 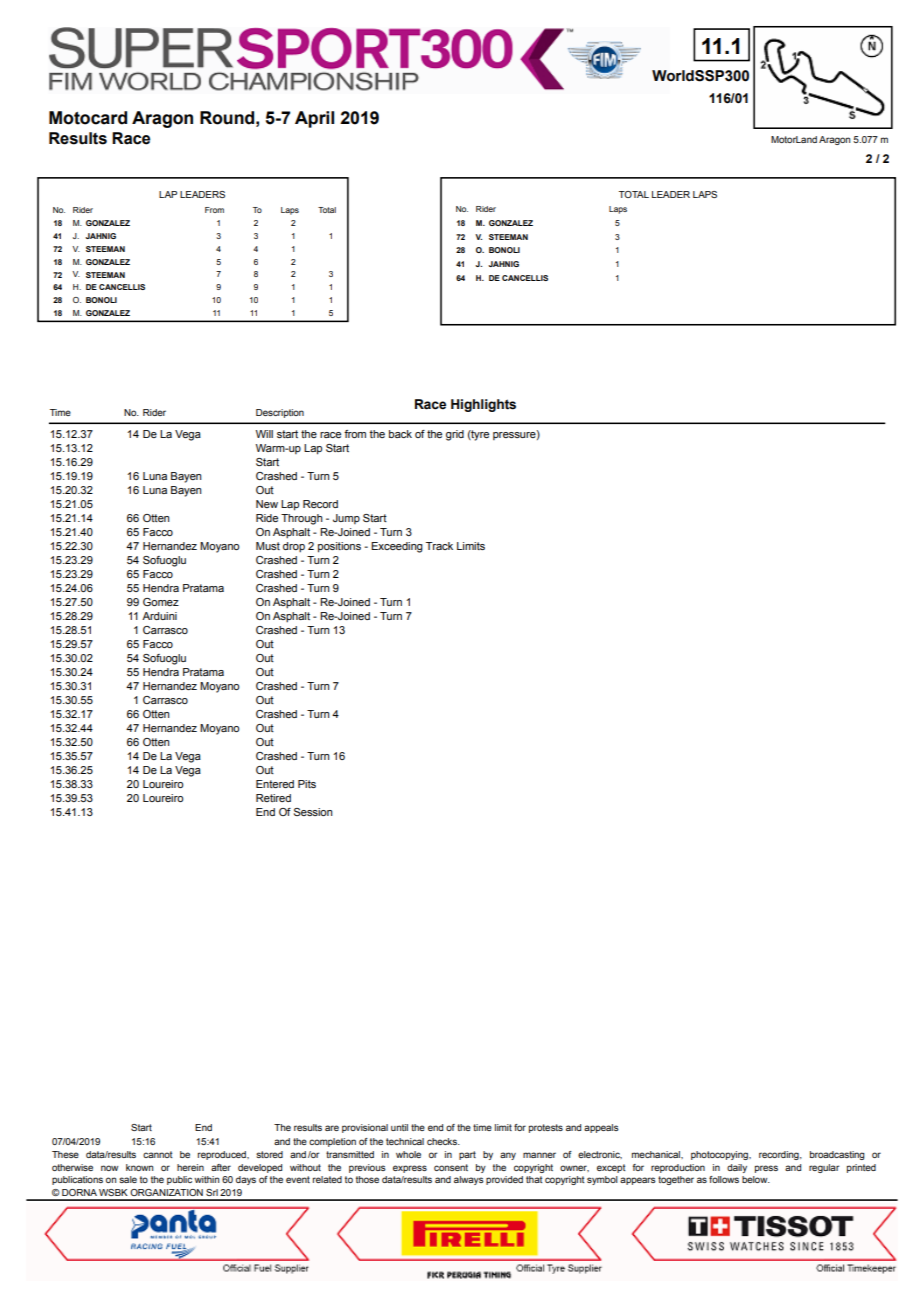 What do you see at coordinates (439, 546) in the image?
I see `Track` at bounding box center [439, 546].
